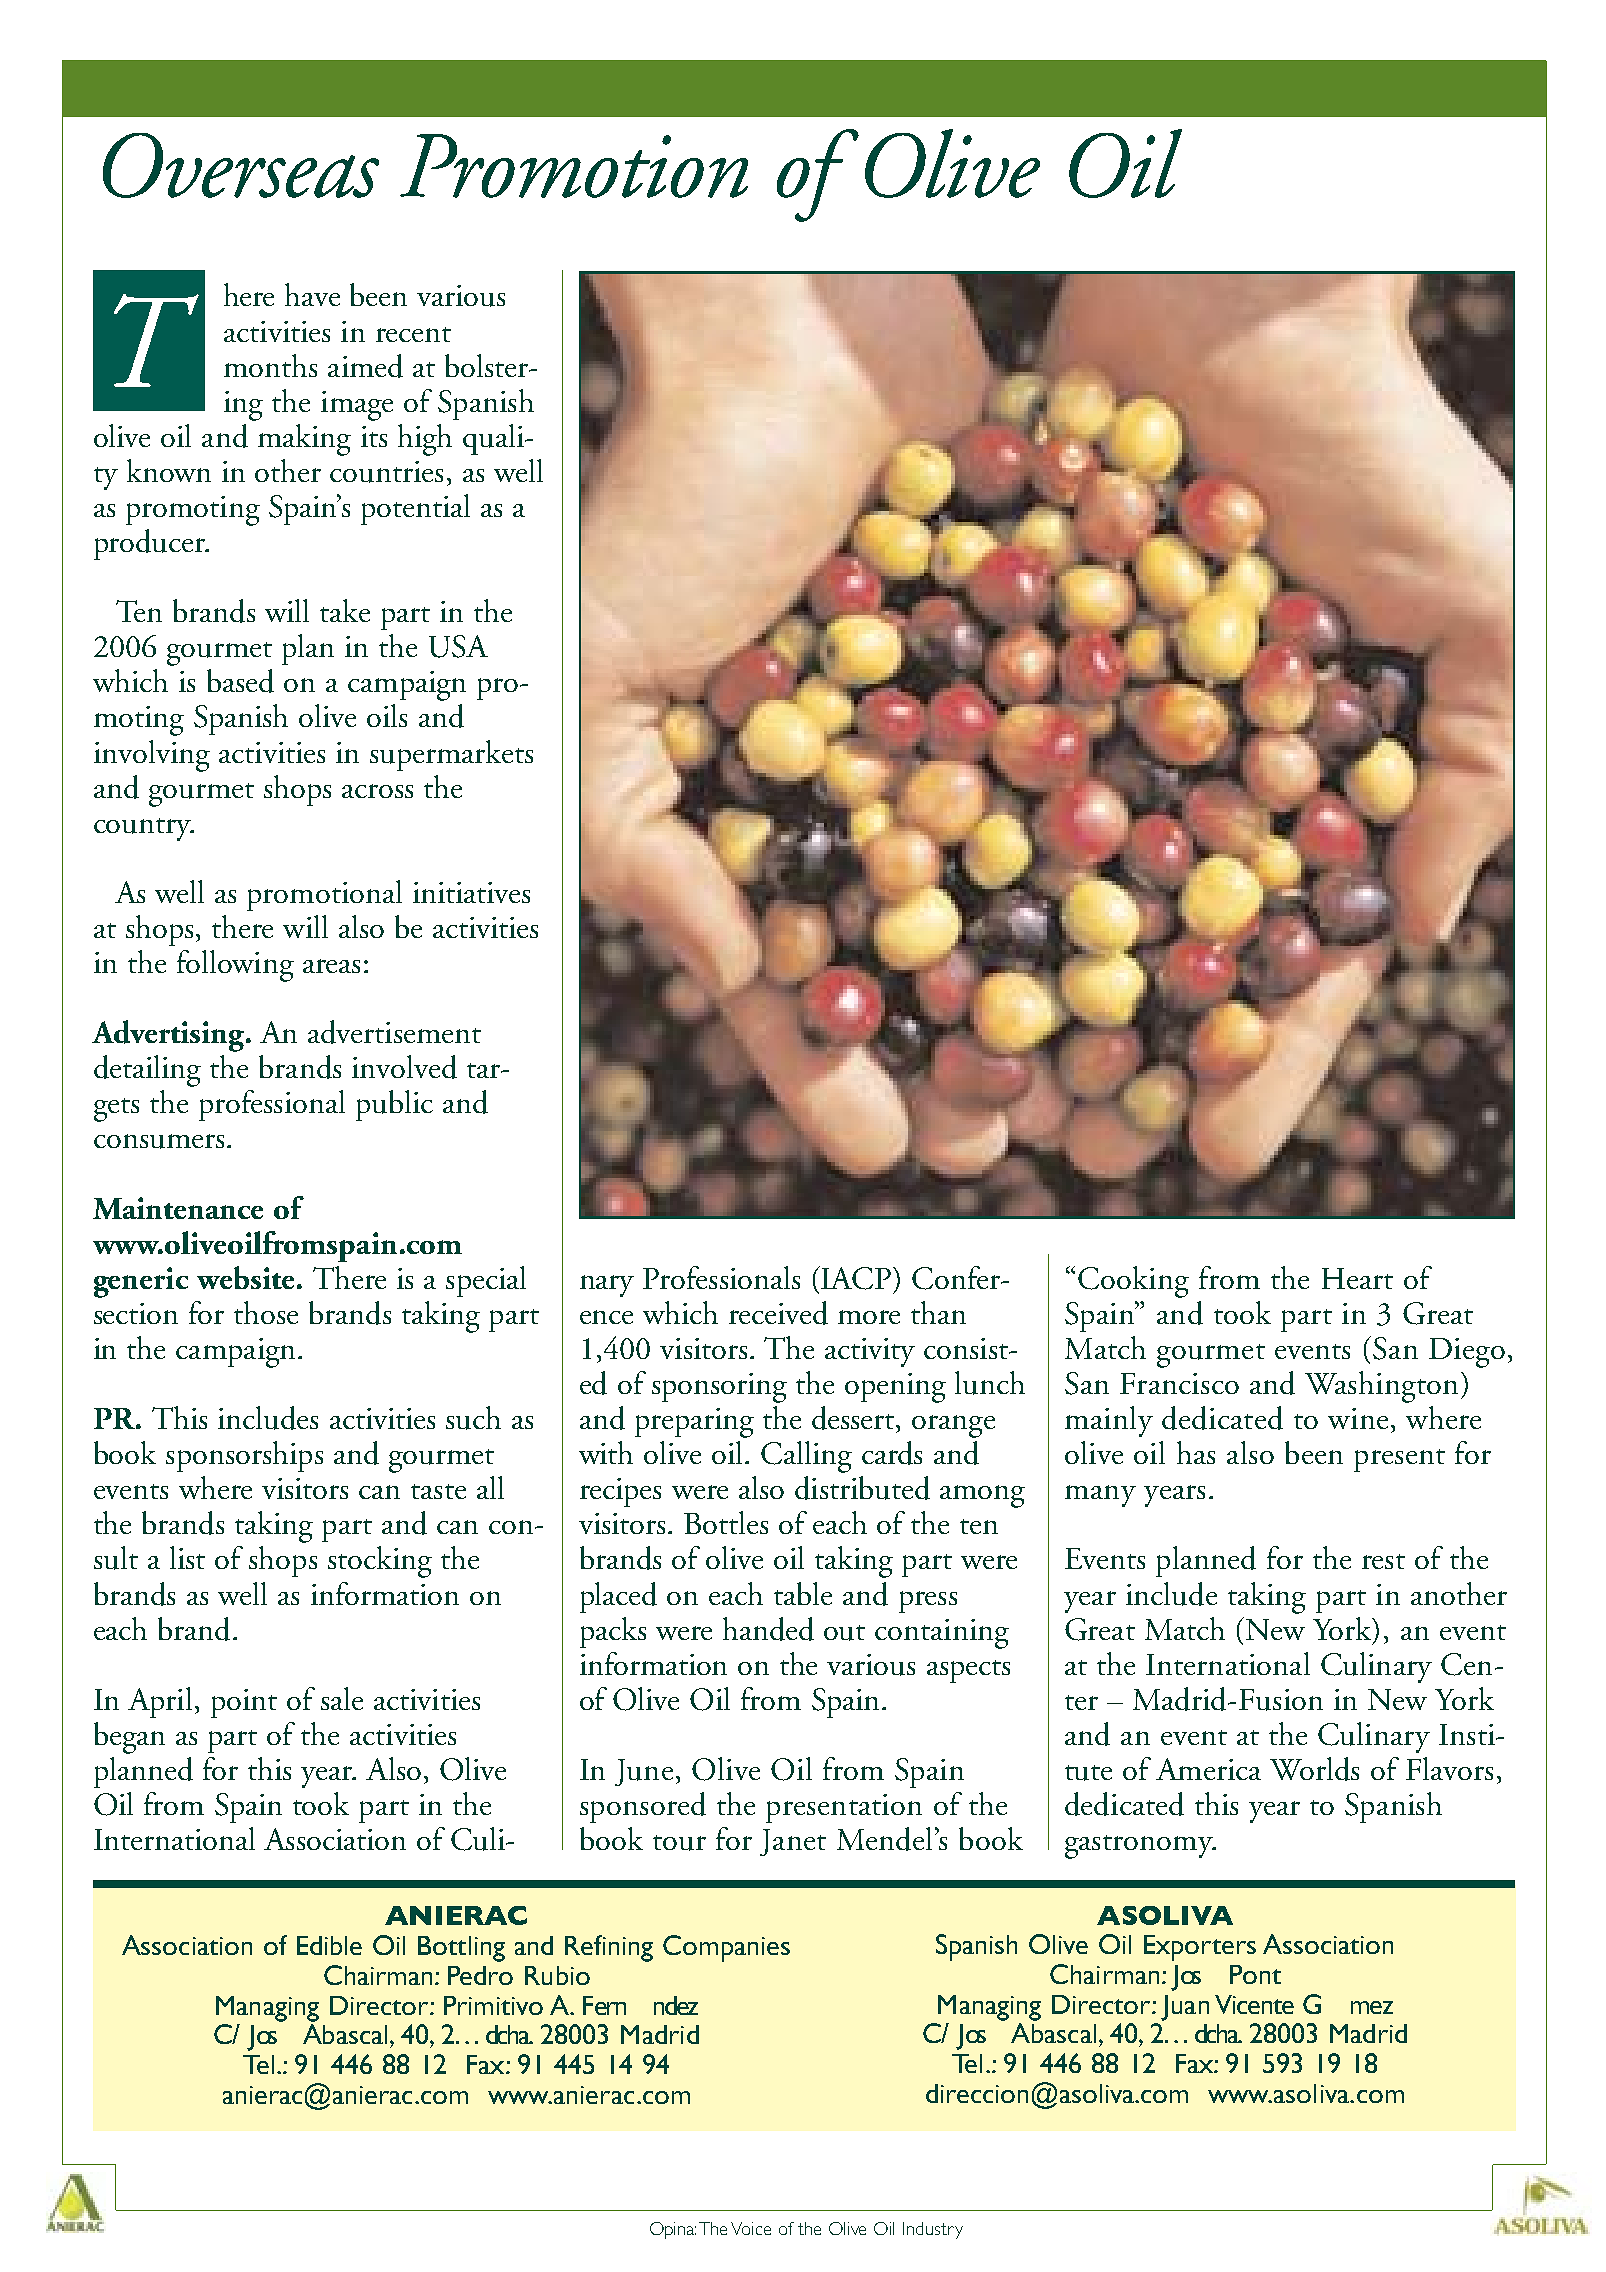 This image has width=1606, height=2272. What do you see at coordinates (312, 294) in the image?
I see `have` at bounding box center [312, 294].
